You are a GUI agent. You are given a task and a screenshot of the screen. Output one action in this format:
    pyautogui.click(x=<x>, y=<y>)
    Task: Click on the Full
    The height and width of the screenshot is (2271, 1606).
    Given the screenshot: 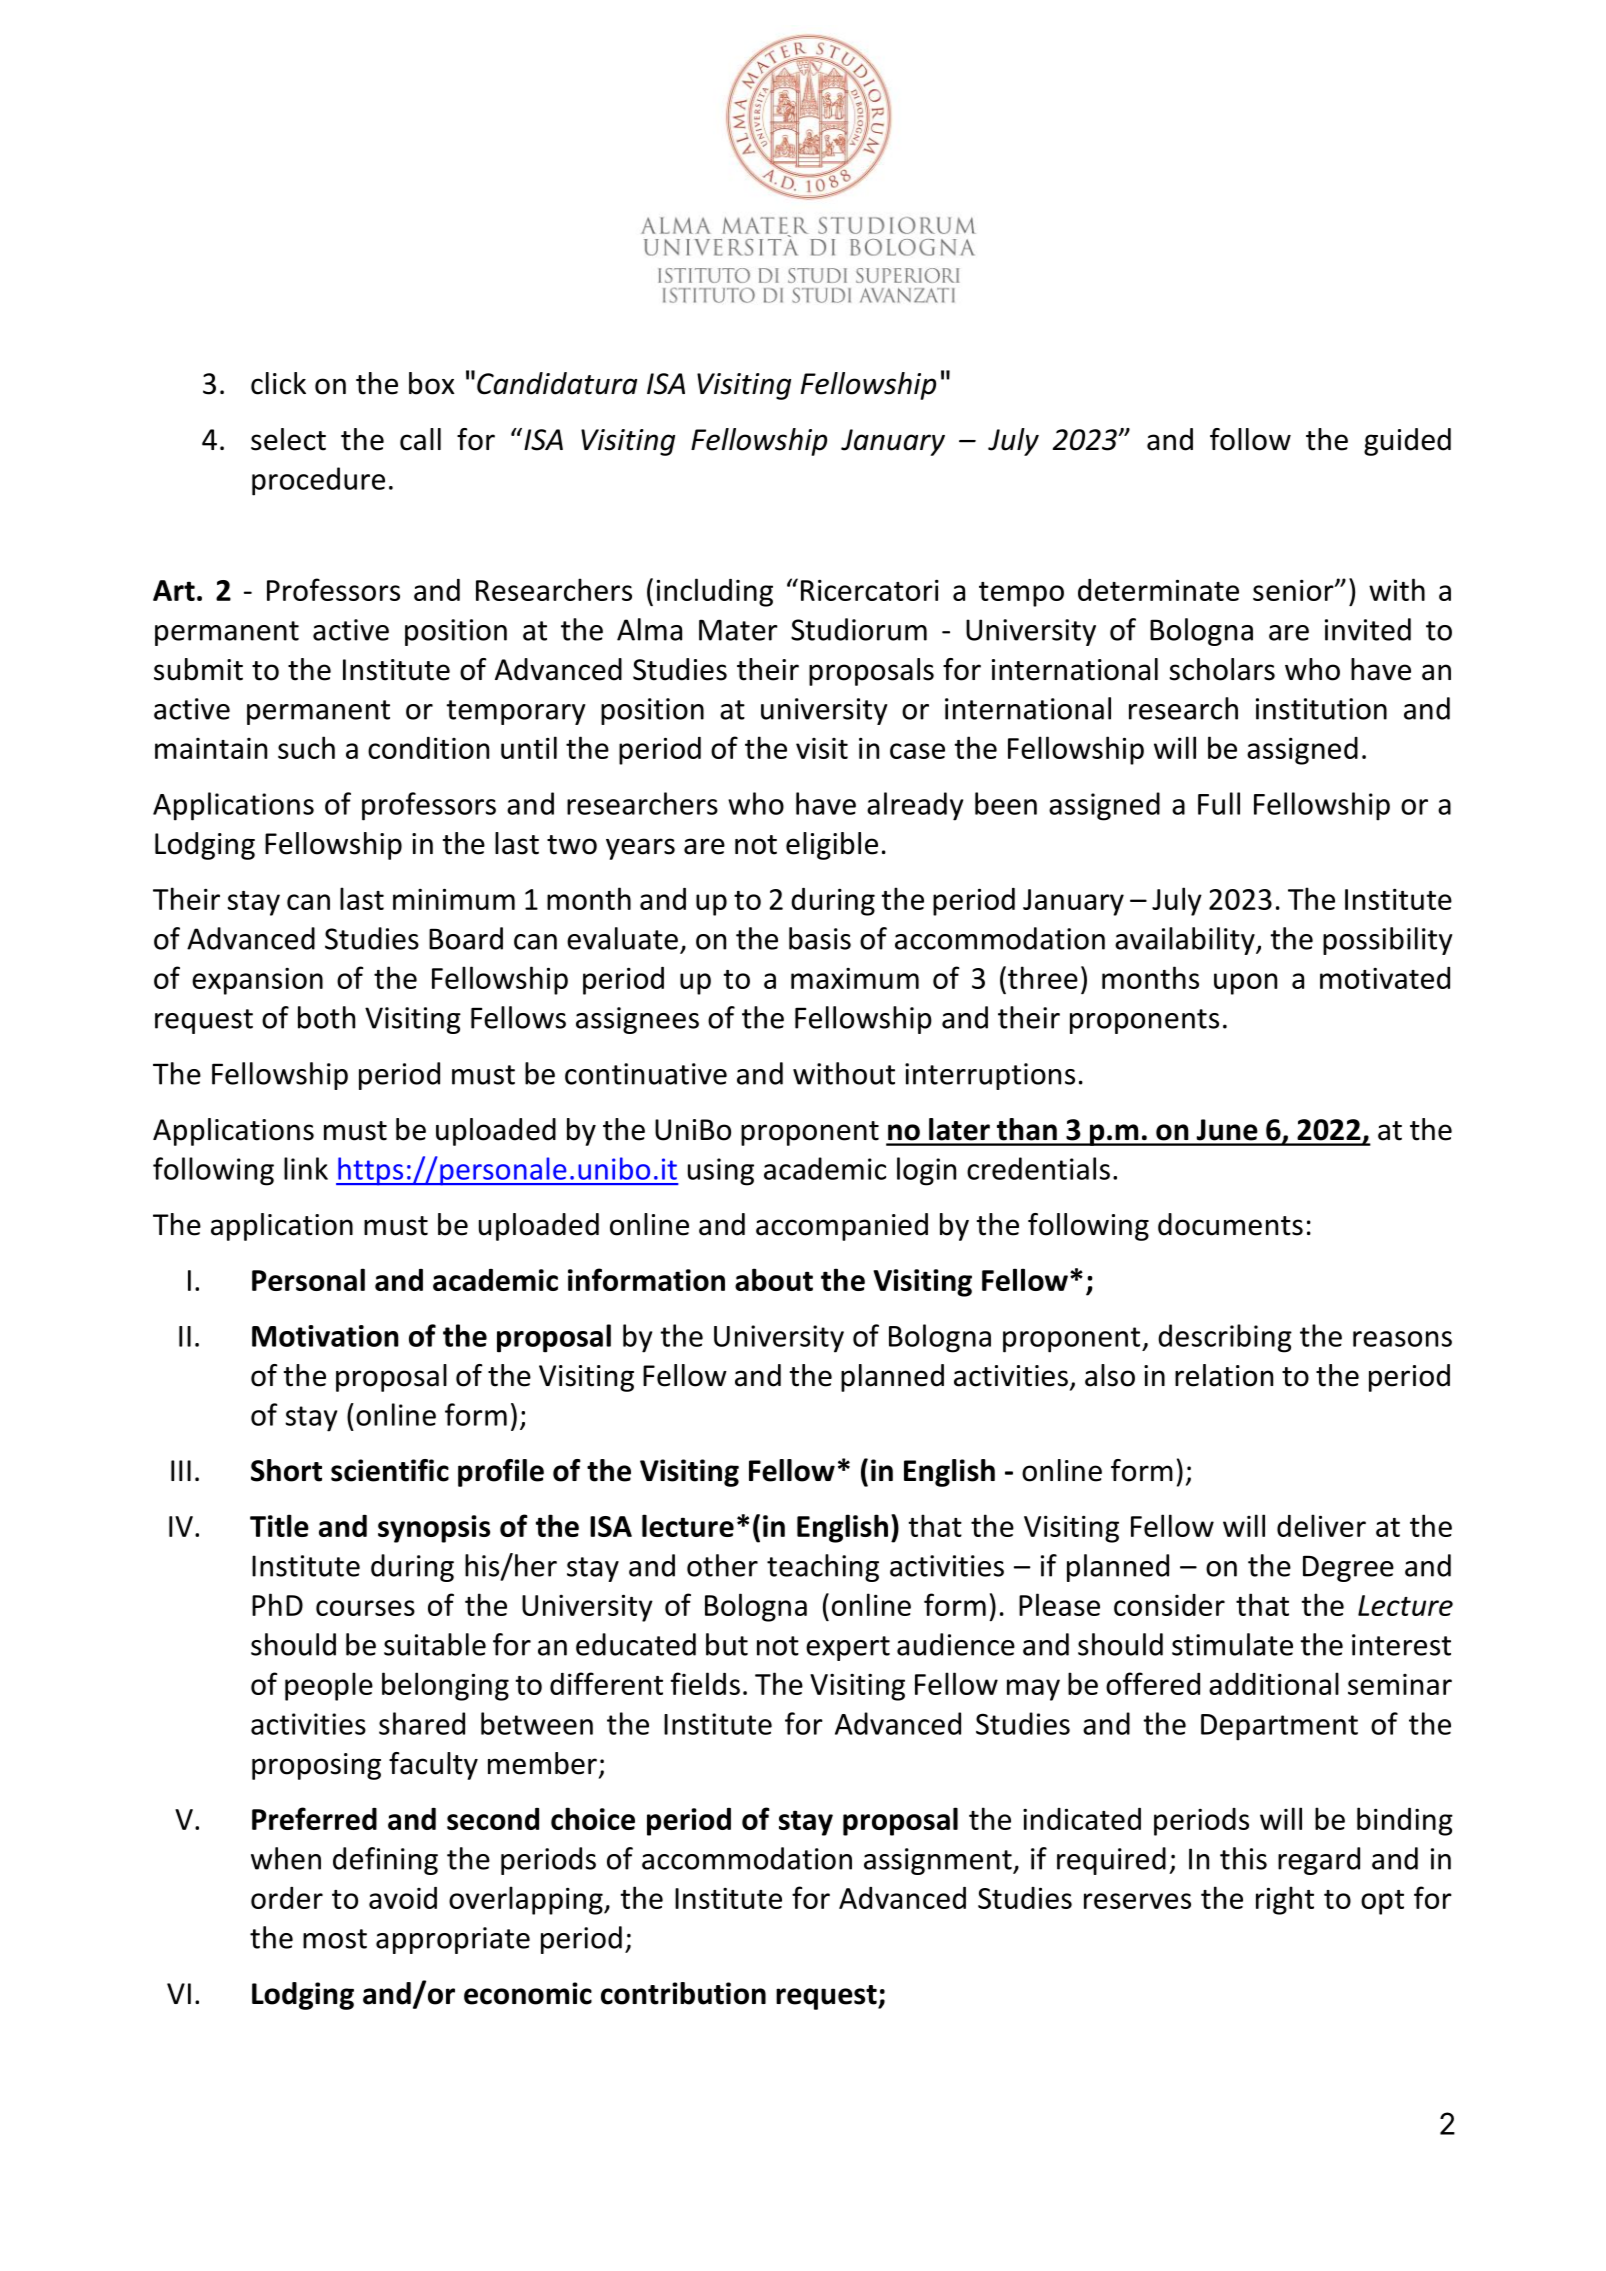 What is the action you would take?
    pyautogui.click(x=1219, y=803)
